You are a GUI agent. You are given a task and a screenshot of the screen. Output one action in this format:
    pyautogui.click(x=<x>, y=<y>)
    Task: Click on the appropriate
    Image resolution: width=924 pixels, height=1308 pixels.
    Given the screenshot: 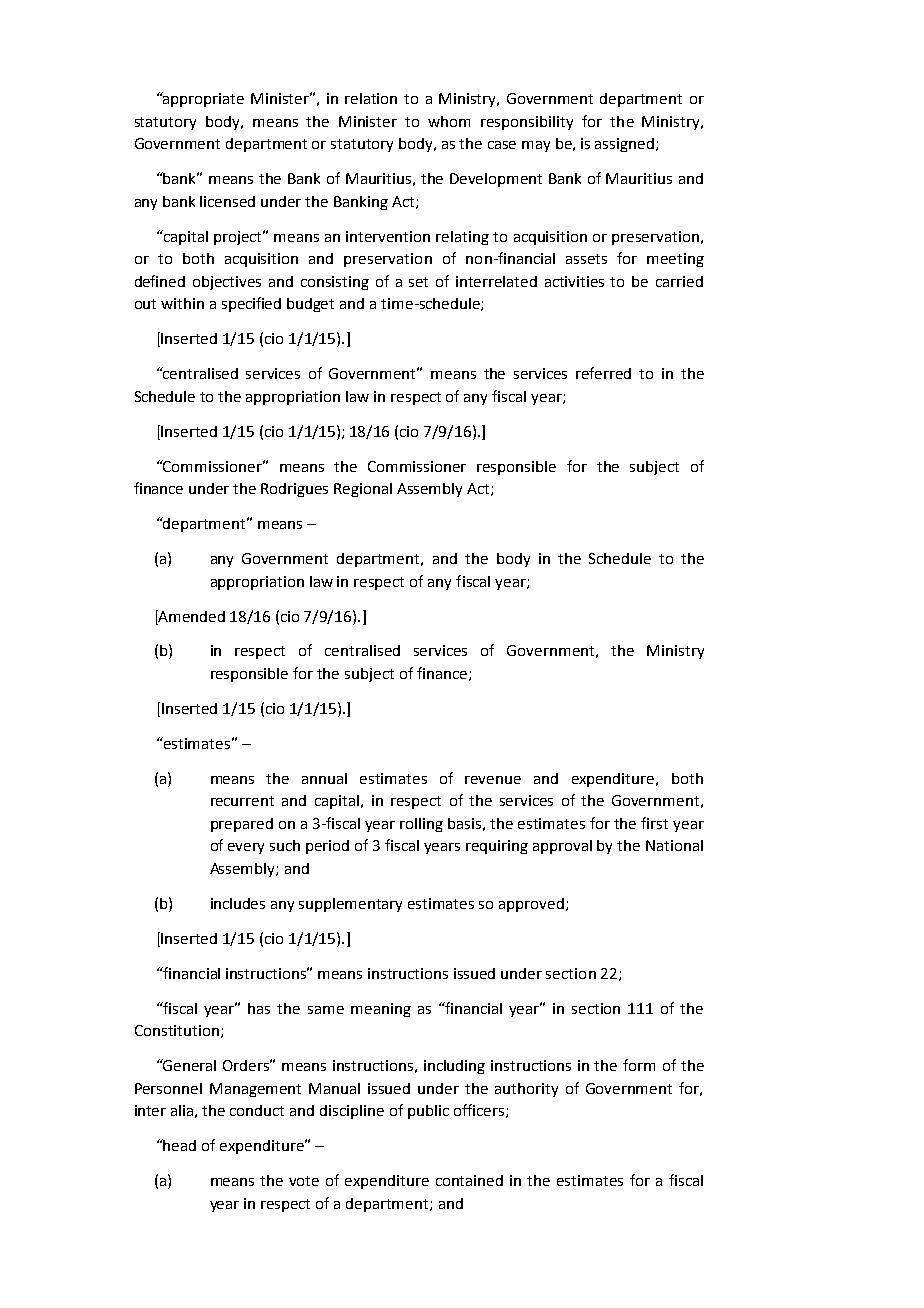 What is the action you would take?
    pyautogui.click(x=202, y=99)
